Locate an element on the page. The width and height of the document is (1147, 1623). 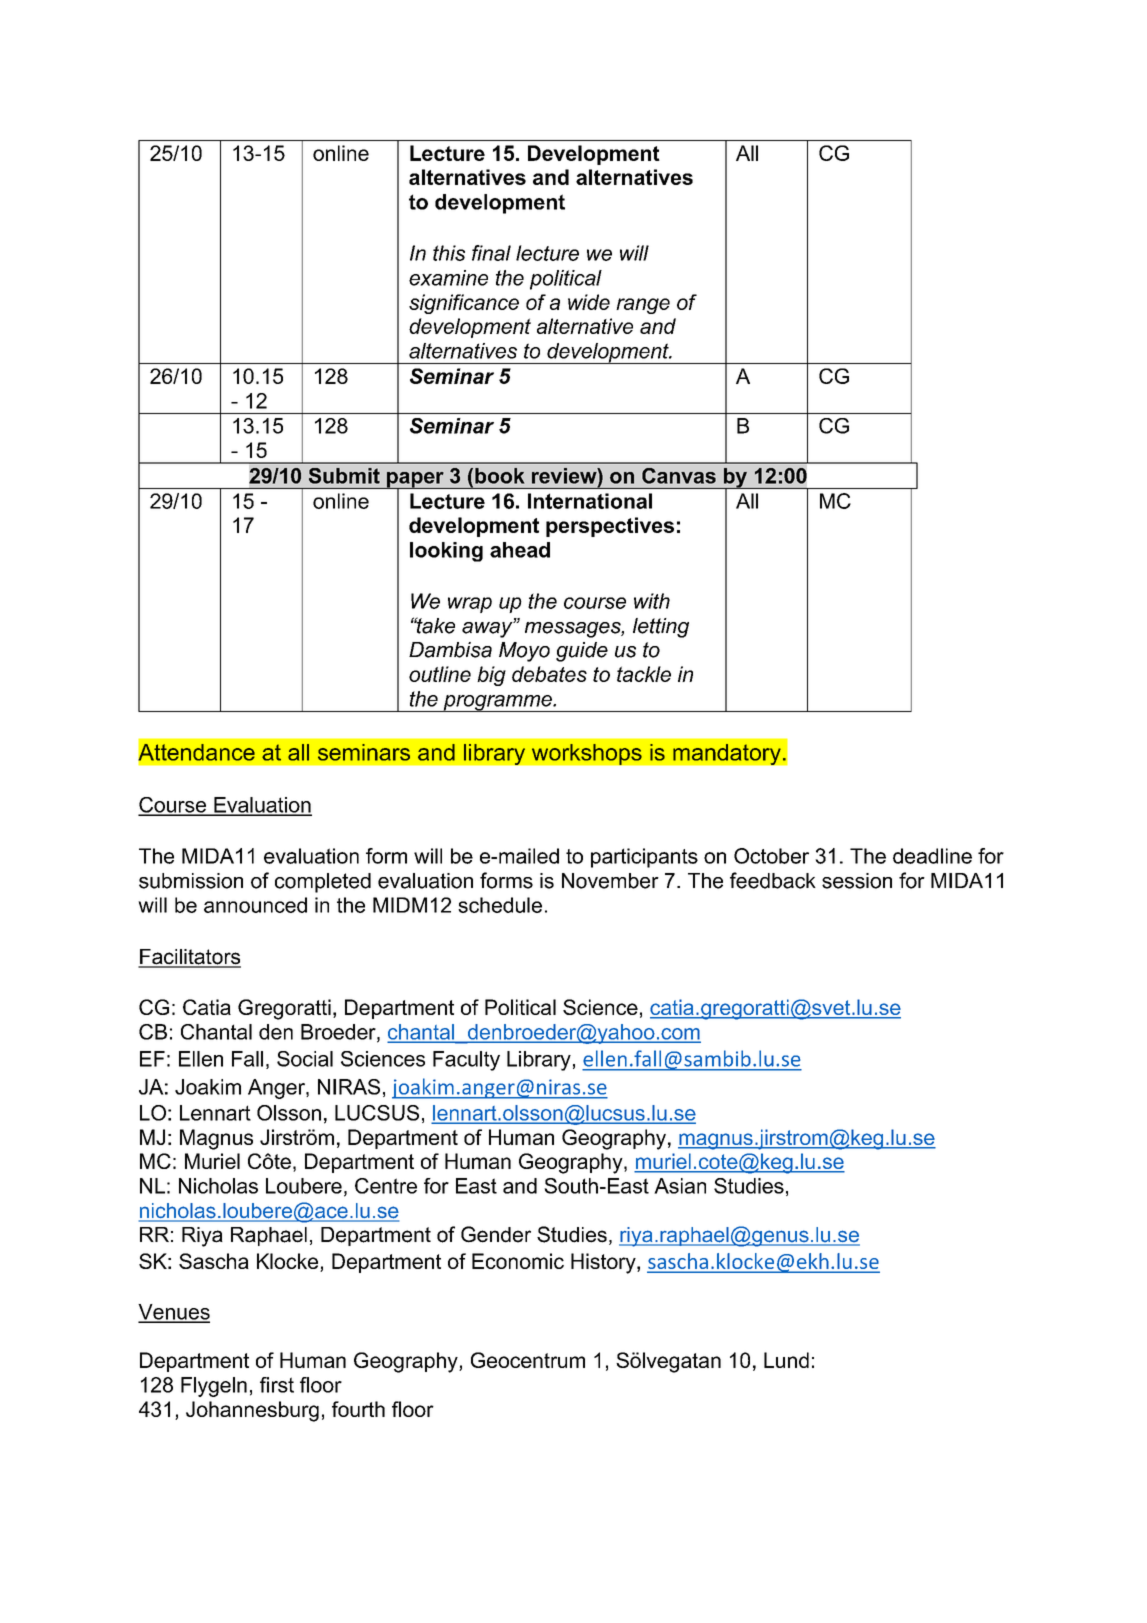
Economic is located at coordinates (518, 1261).
